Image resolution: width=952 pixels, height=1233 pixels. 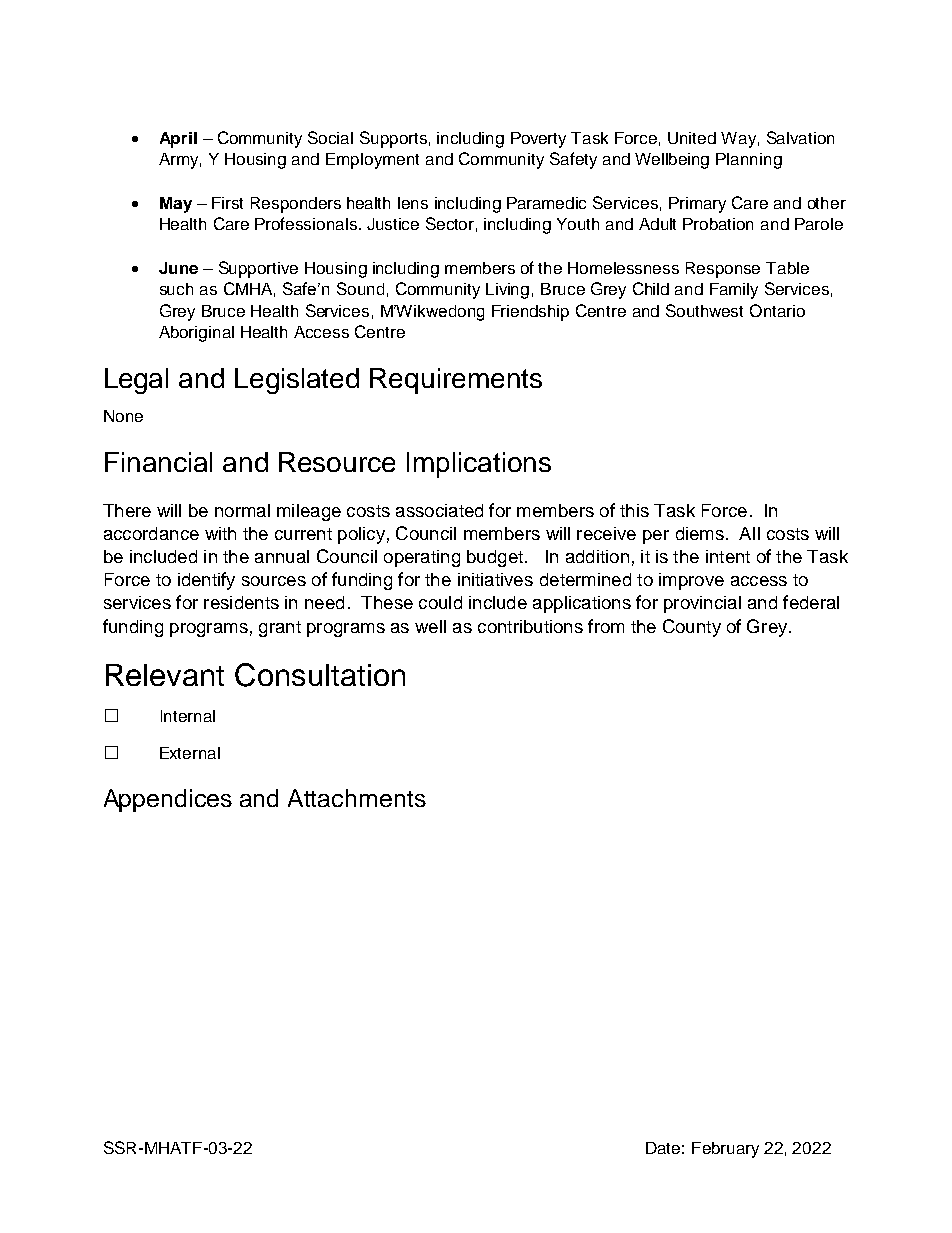 What do you see at coordinates (357, 798) in the screenshot?
I see `Attachments` at bounding box center [357, 798].
